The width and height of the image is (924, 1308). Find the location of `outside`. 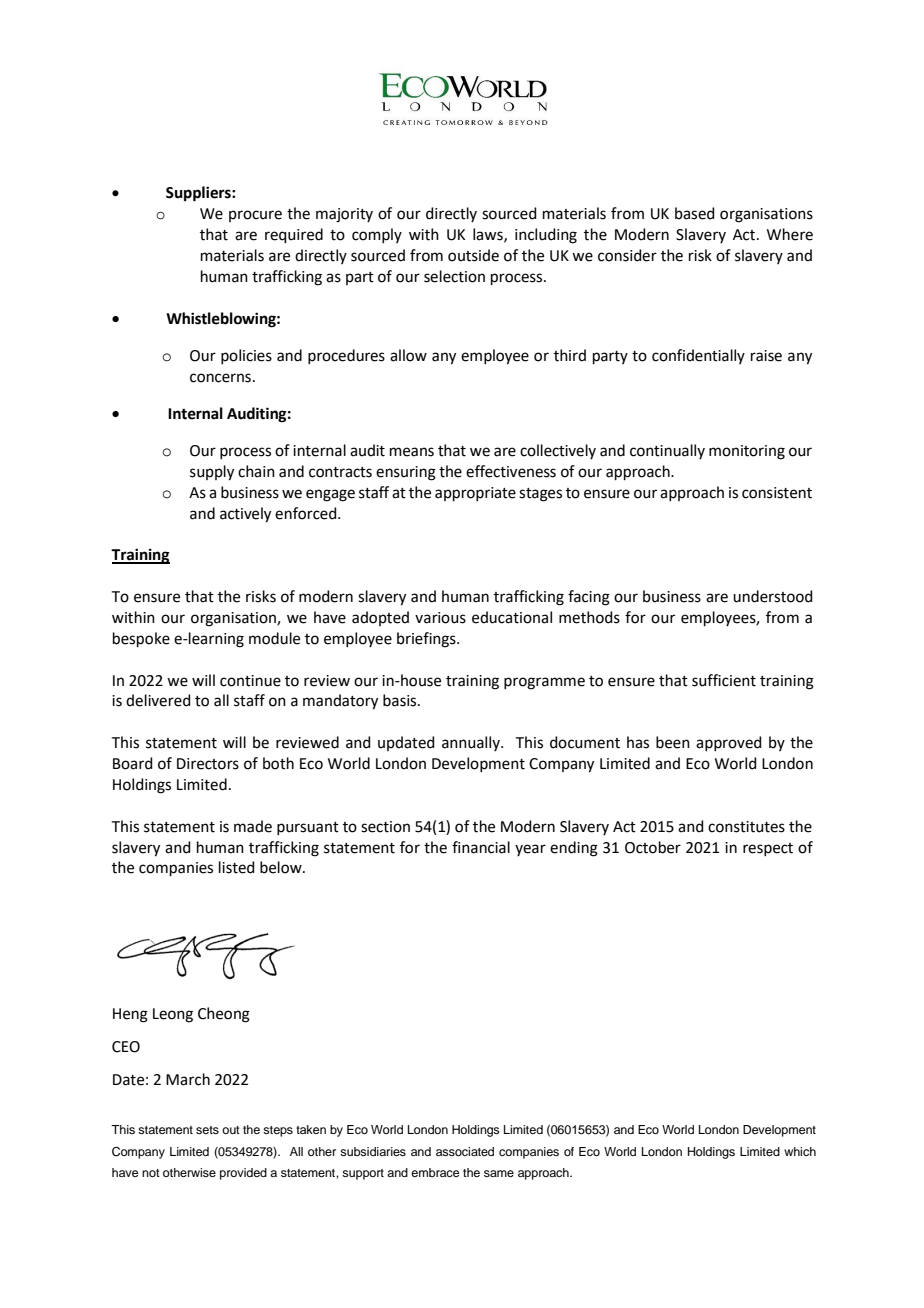

outside is located at coordinates (473, 255).
